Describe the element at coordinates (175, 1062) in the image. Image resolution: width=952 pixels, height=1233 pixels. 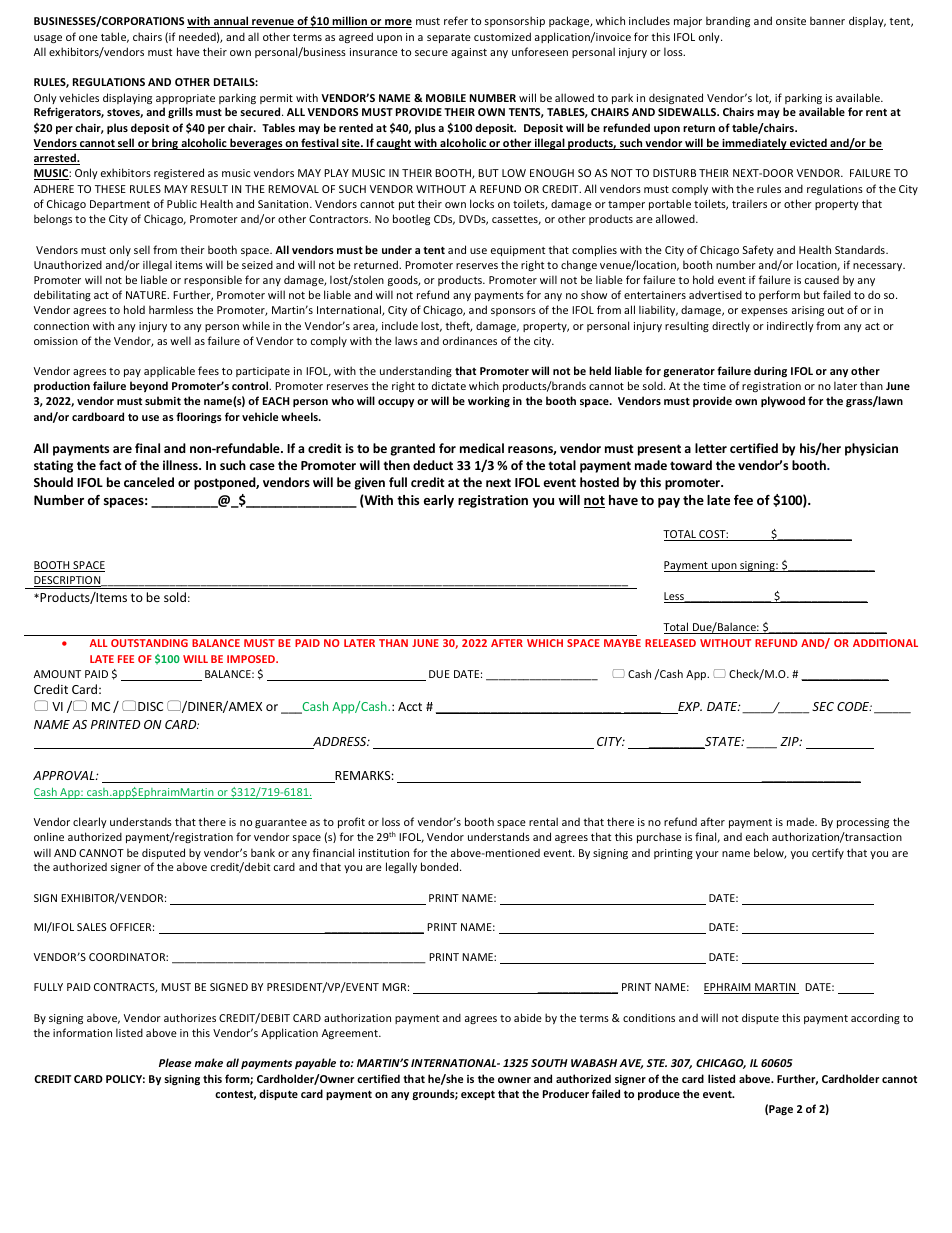
I see `Please` at that location.
